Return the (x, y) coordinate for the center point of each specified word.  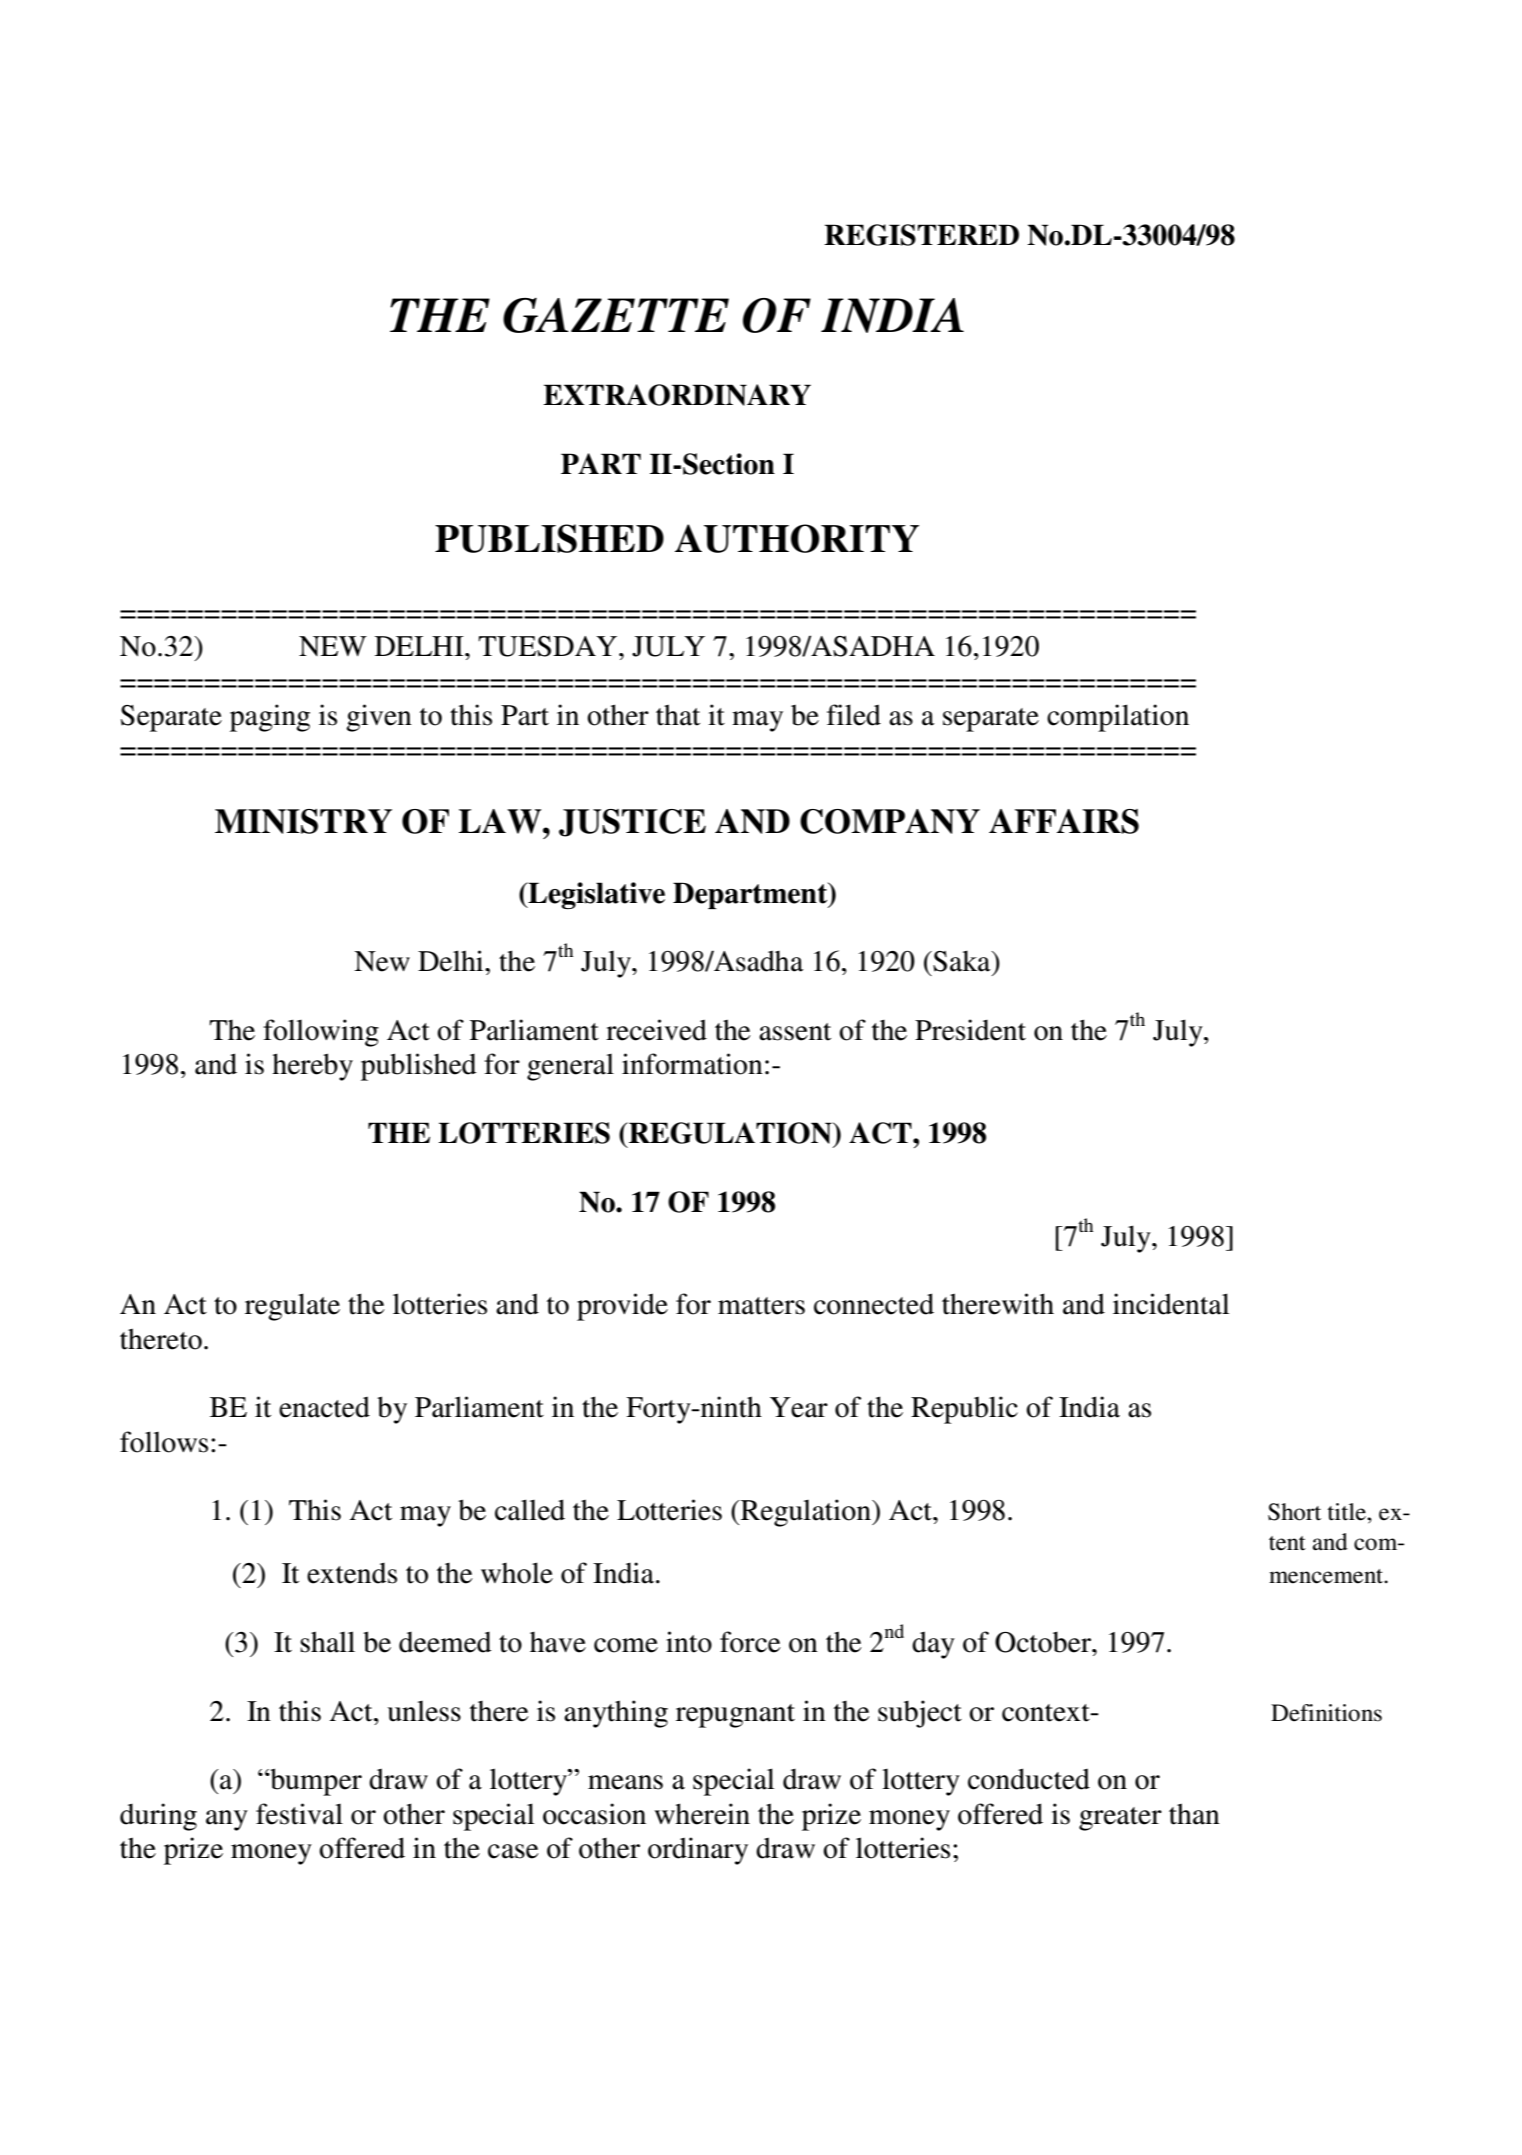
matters (761, 1306)
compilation (1118, 718)
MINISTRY (303, 821)
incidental (1171, 1304)
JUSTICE (632, 823)
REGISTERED (921, 235)
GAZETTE (616, 315)
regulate (292, 1307)
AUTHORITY (797, 538)
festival (299, 1814)
